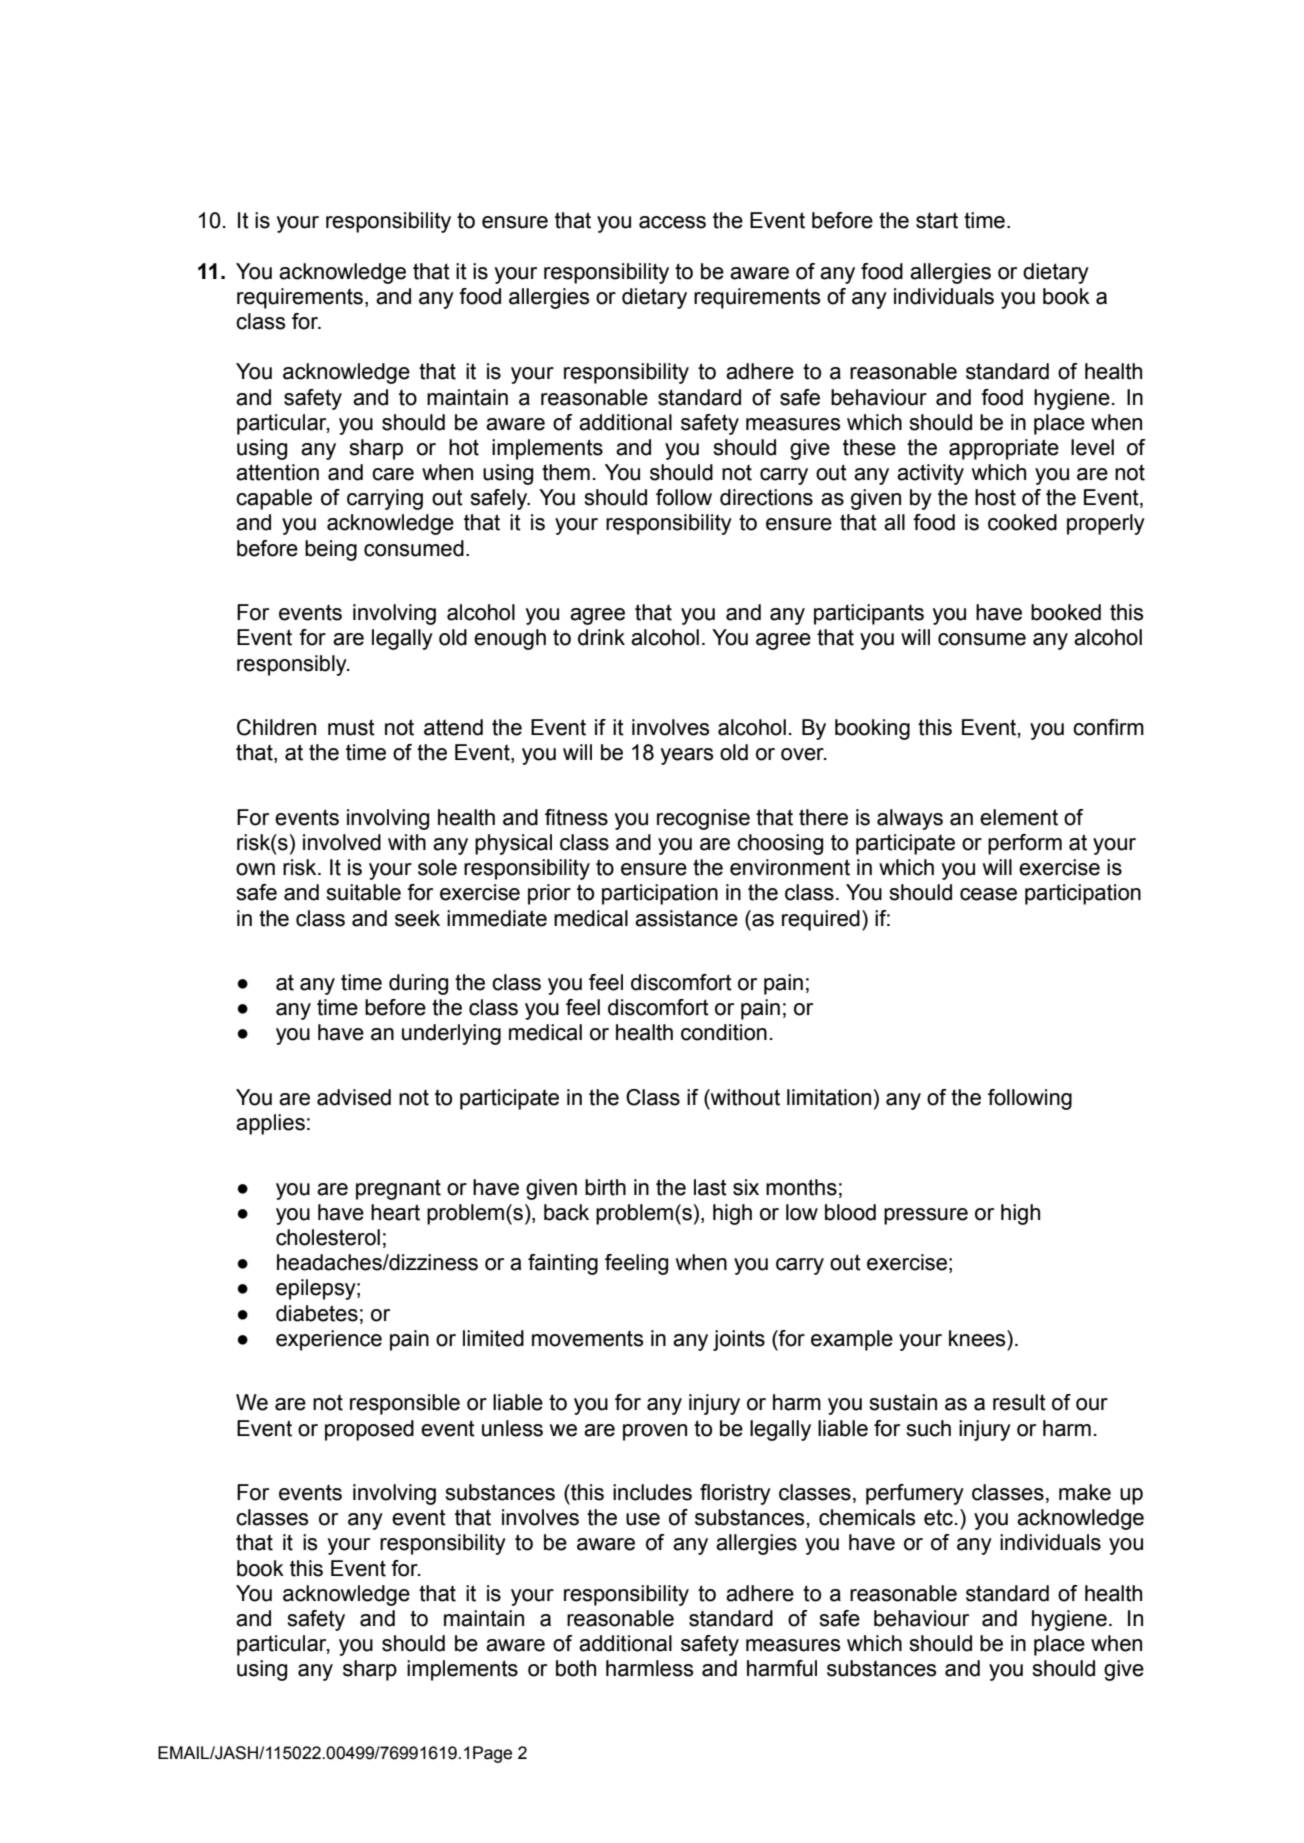 This screenshot has height=1843, width=1304. What do you see at coordinates (1108, 727) in the screenshot?
I see `confirm` at bounding box center [1108, 727].
